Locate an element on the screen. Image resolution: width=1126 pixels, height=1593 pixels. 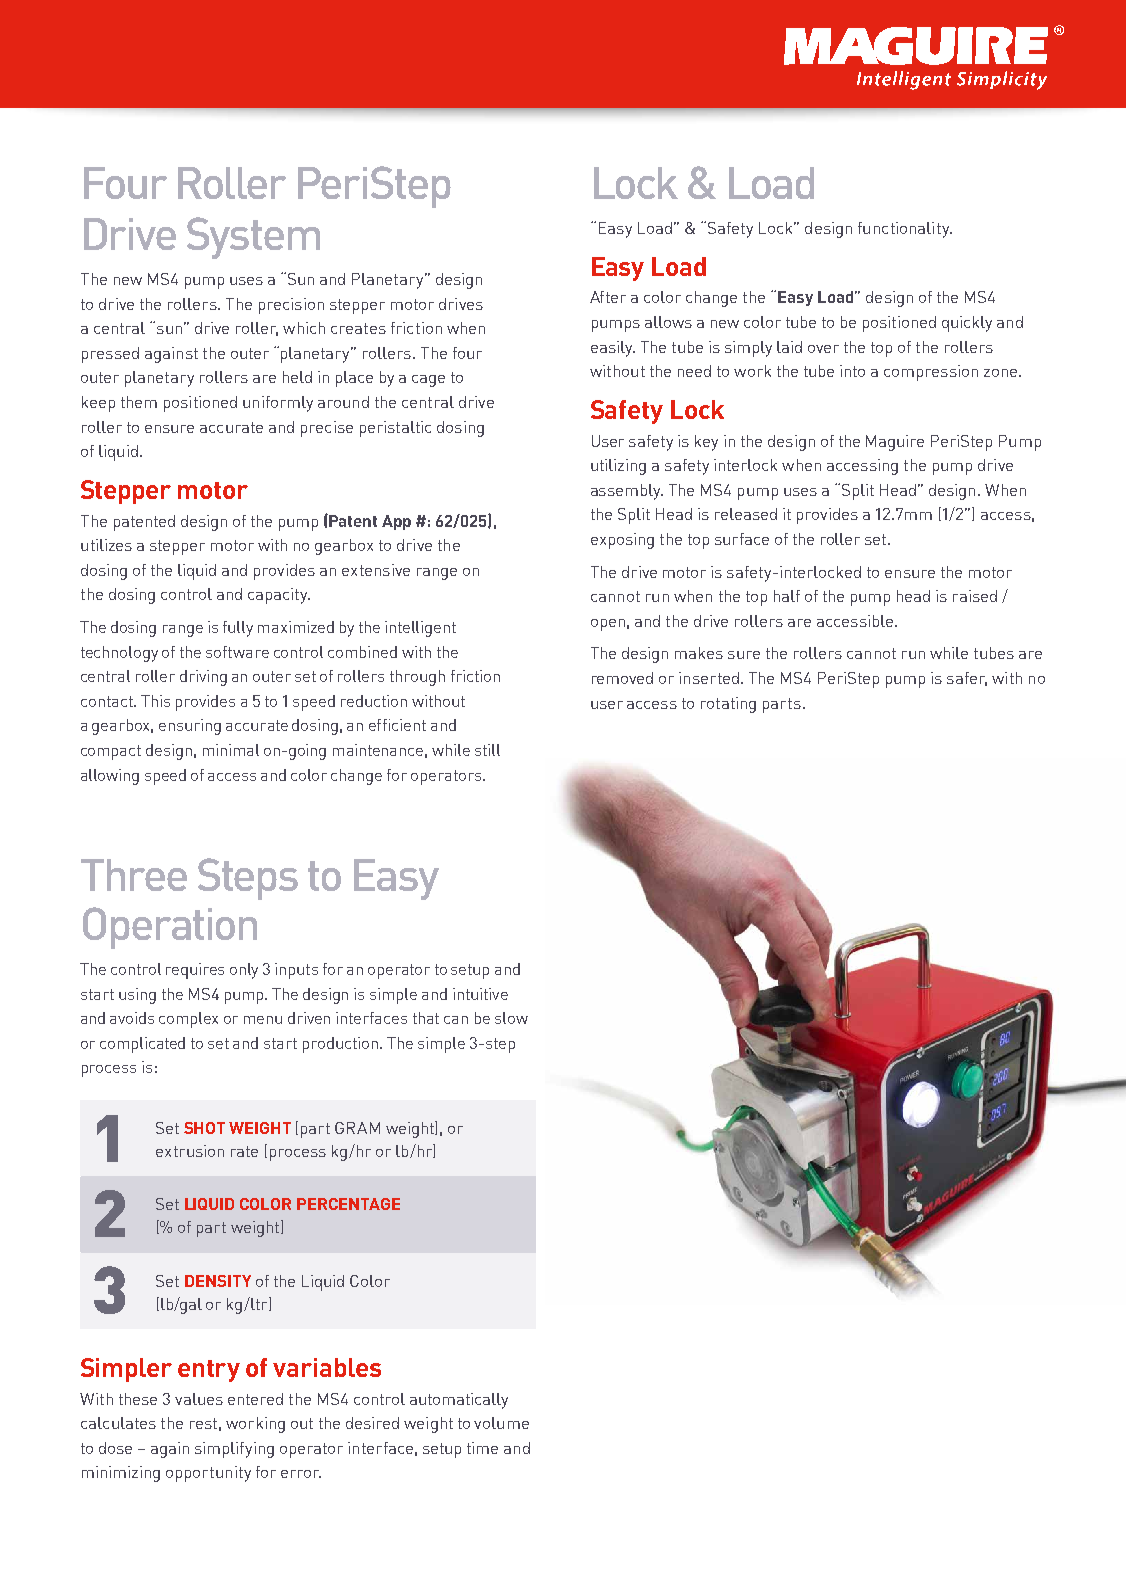
capacity is located at coordinates (279, 596).
